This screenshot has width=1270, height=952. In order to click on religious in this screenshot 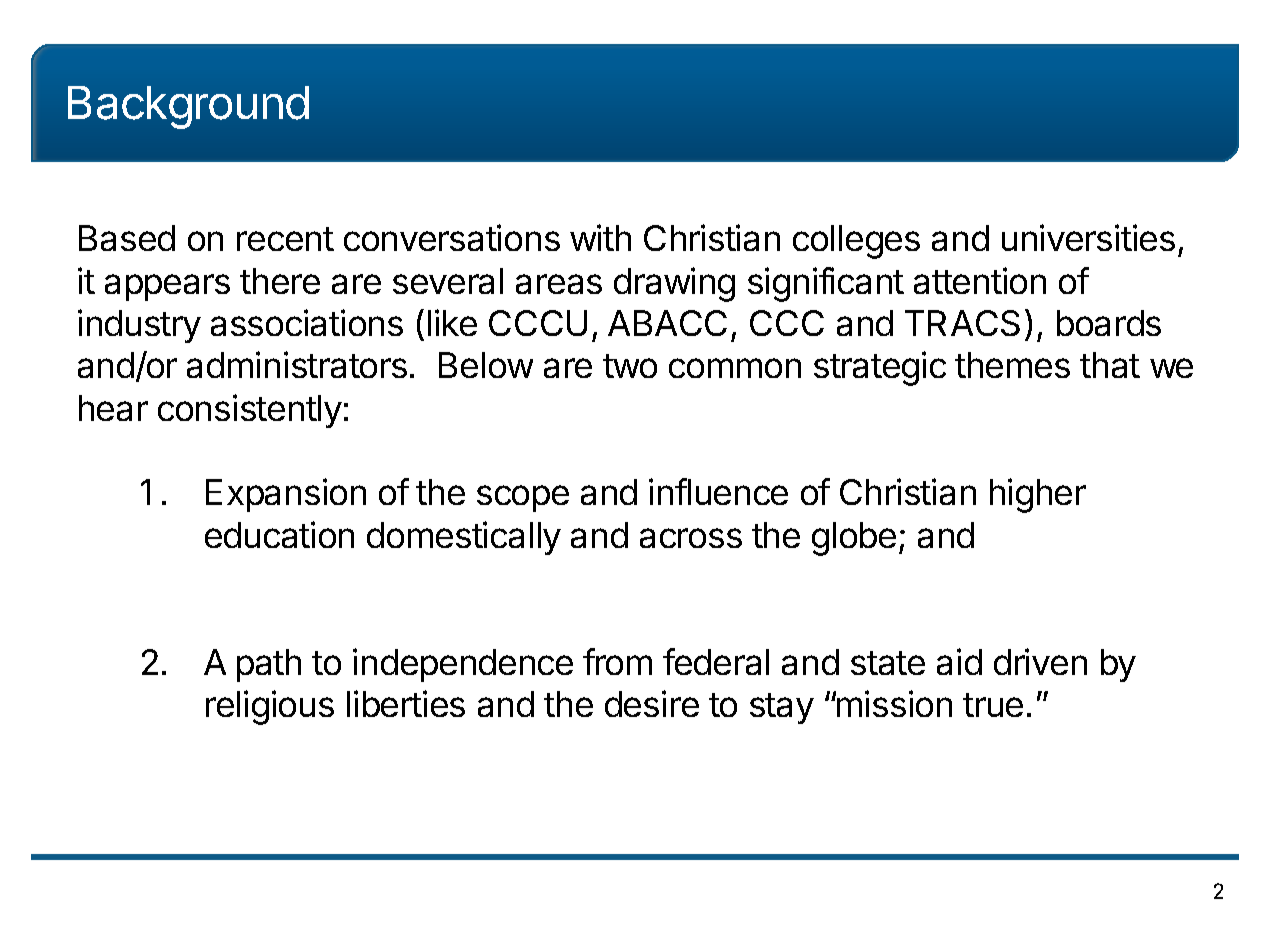, I will do `click(270, 707)`.
